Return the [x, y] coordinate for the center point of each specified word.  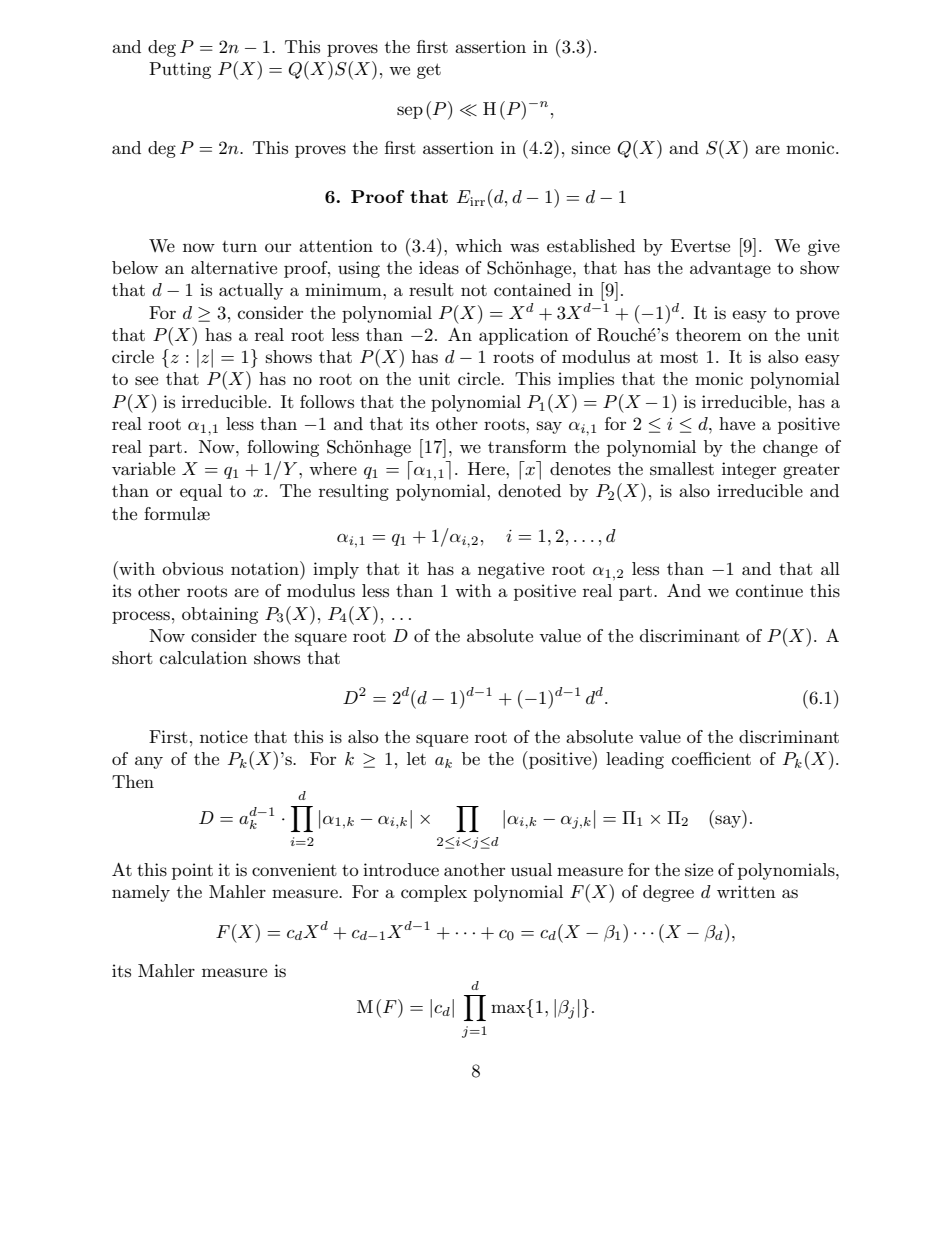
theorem [708, 334]
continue [769, 590]
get [429, 71]
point [192, 871]
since [591, 147]
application [524, 336]
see [146, 381]
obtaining [220, 615]
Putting [180, 70]
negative [511, 570]
